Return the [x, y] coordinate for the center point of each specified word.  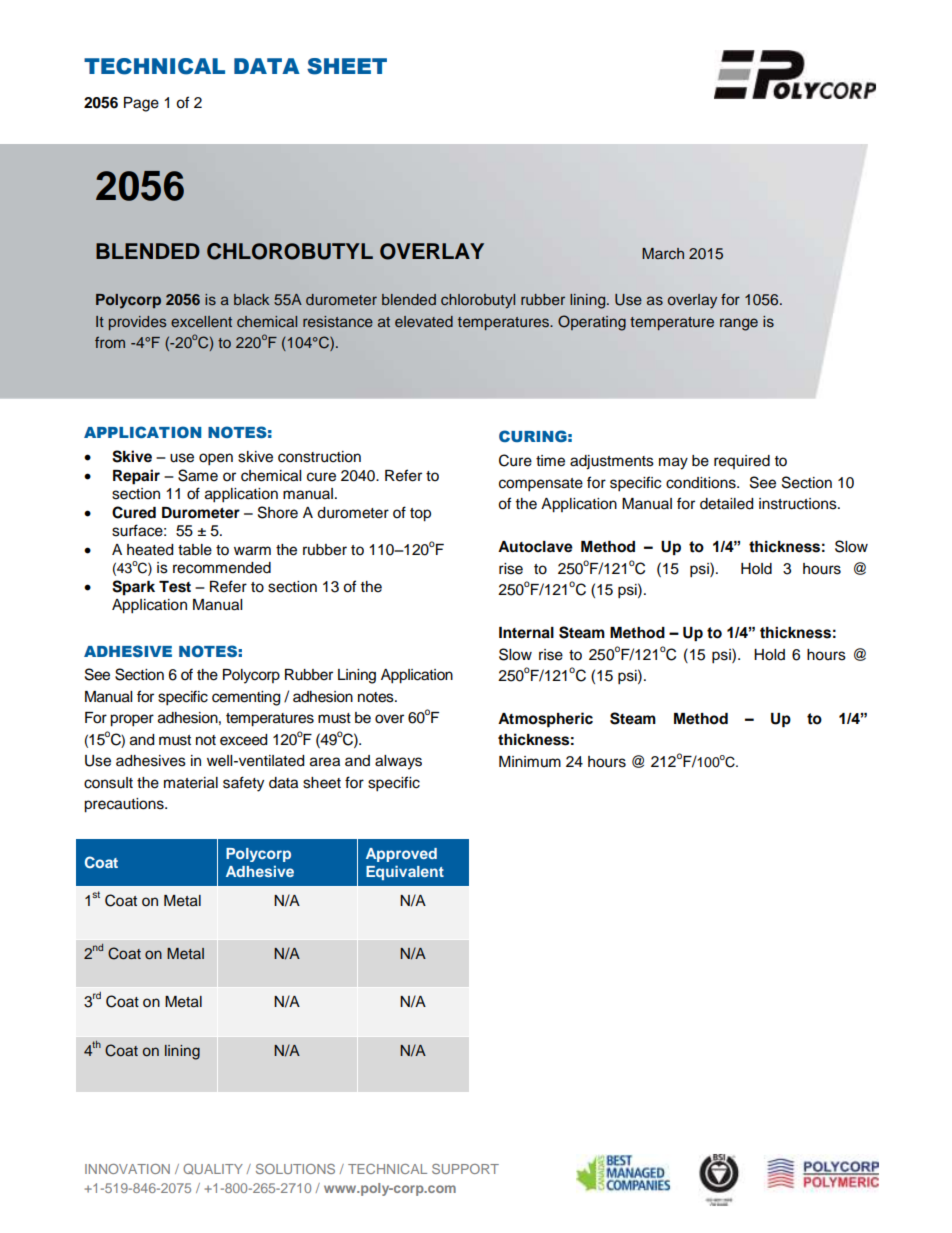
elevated [424, 321]
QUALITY [213, 1169]
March [663, 254]
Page [141, 104]
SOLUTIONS [295, 1169]
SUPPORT [465, 1169]
